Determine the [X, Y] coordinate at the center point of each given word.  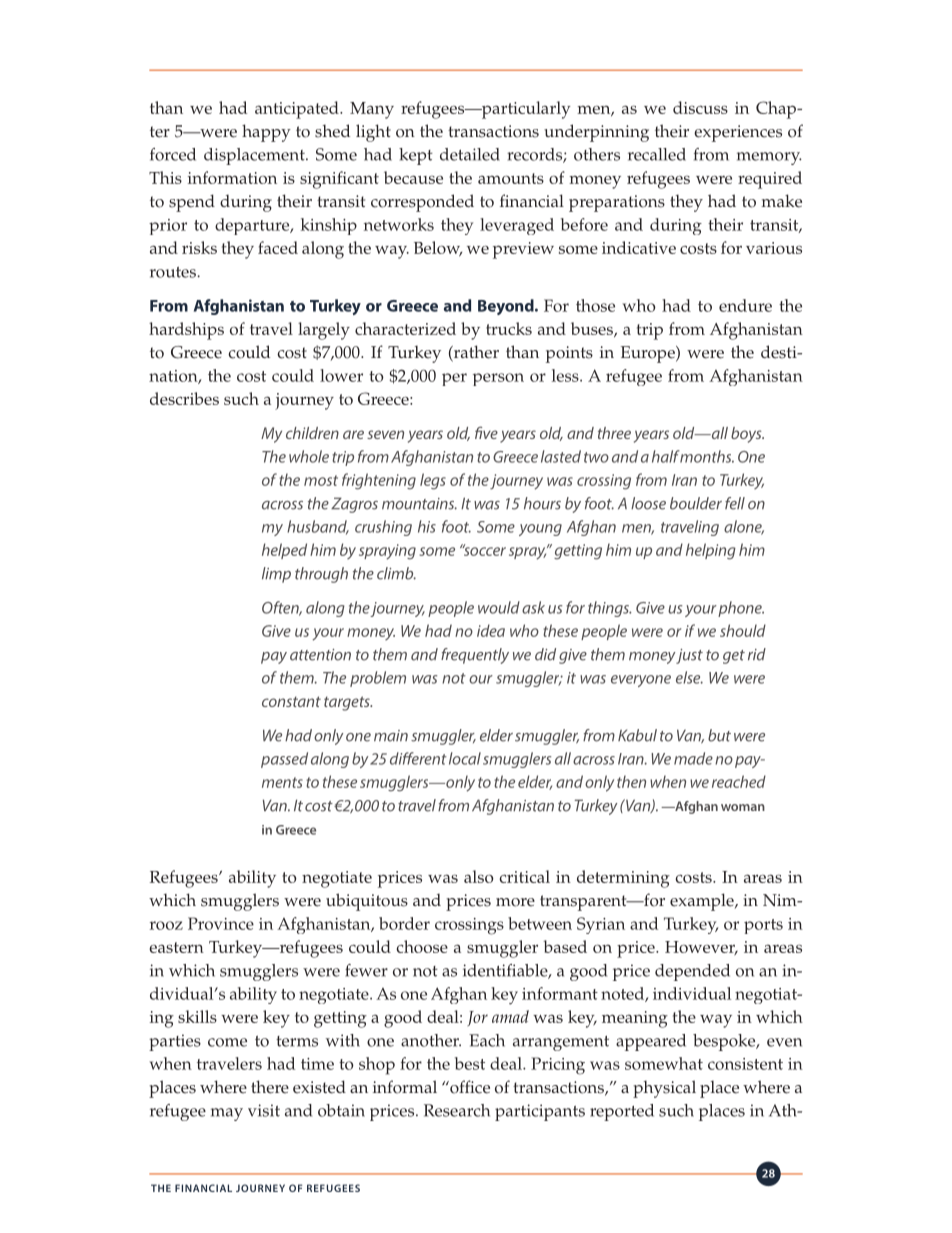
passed [284, 760]
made [693, 758]
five [486, 432]
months [706, 456]
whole [309, 456]
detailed [470, 154]
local [465, 758]
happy [266, 133]
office [469, 1087]
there [270, 1087]
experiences [738, 133]
